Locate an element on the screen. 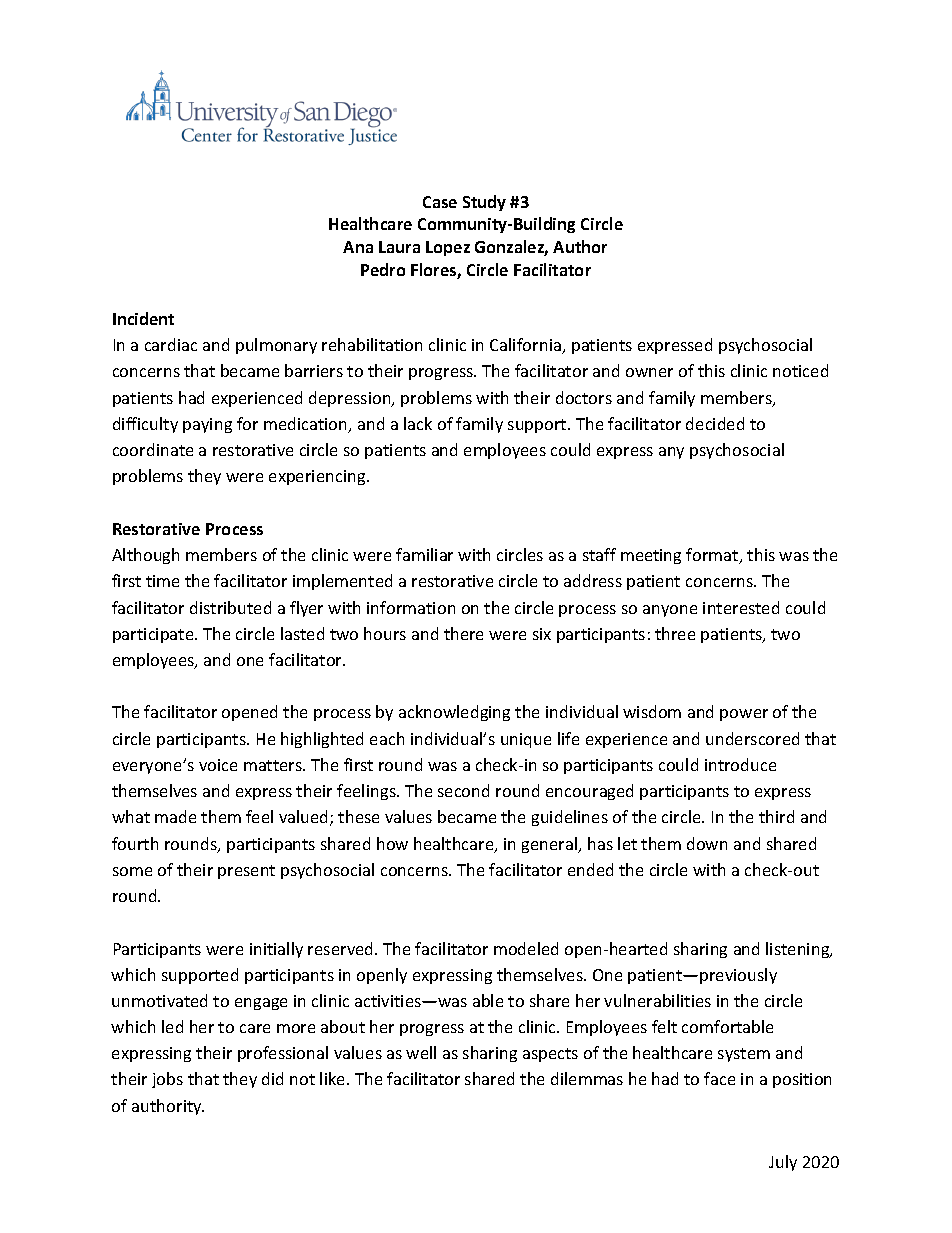  decided is located at coordinates (715, 423).
